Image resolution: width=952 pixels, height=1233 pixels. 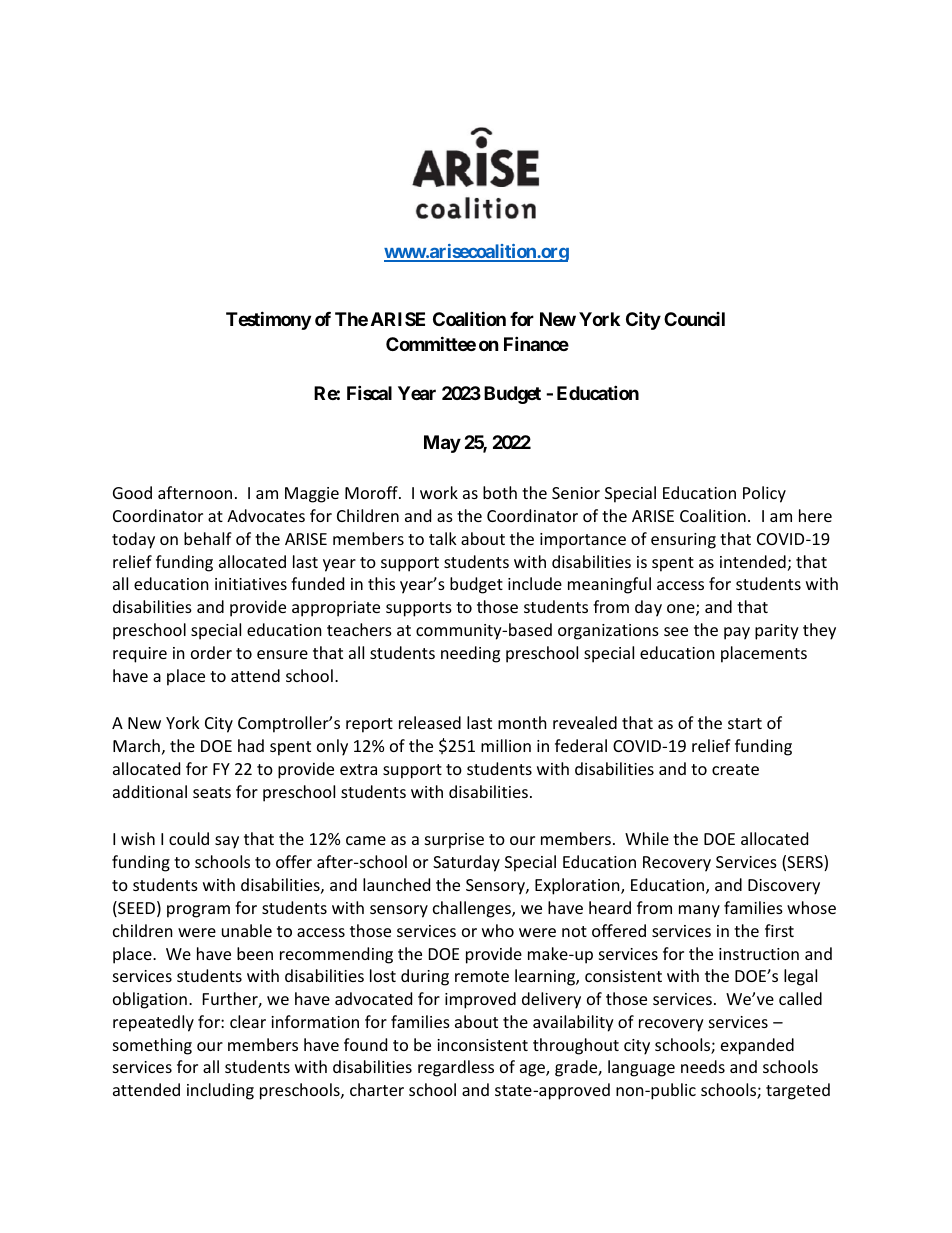 What do you see at coordinates (473, 909) in the image?
I see `challenges` at bounding box center [473, 909].
